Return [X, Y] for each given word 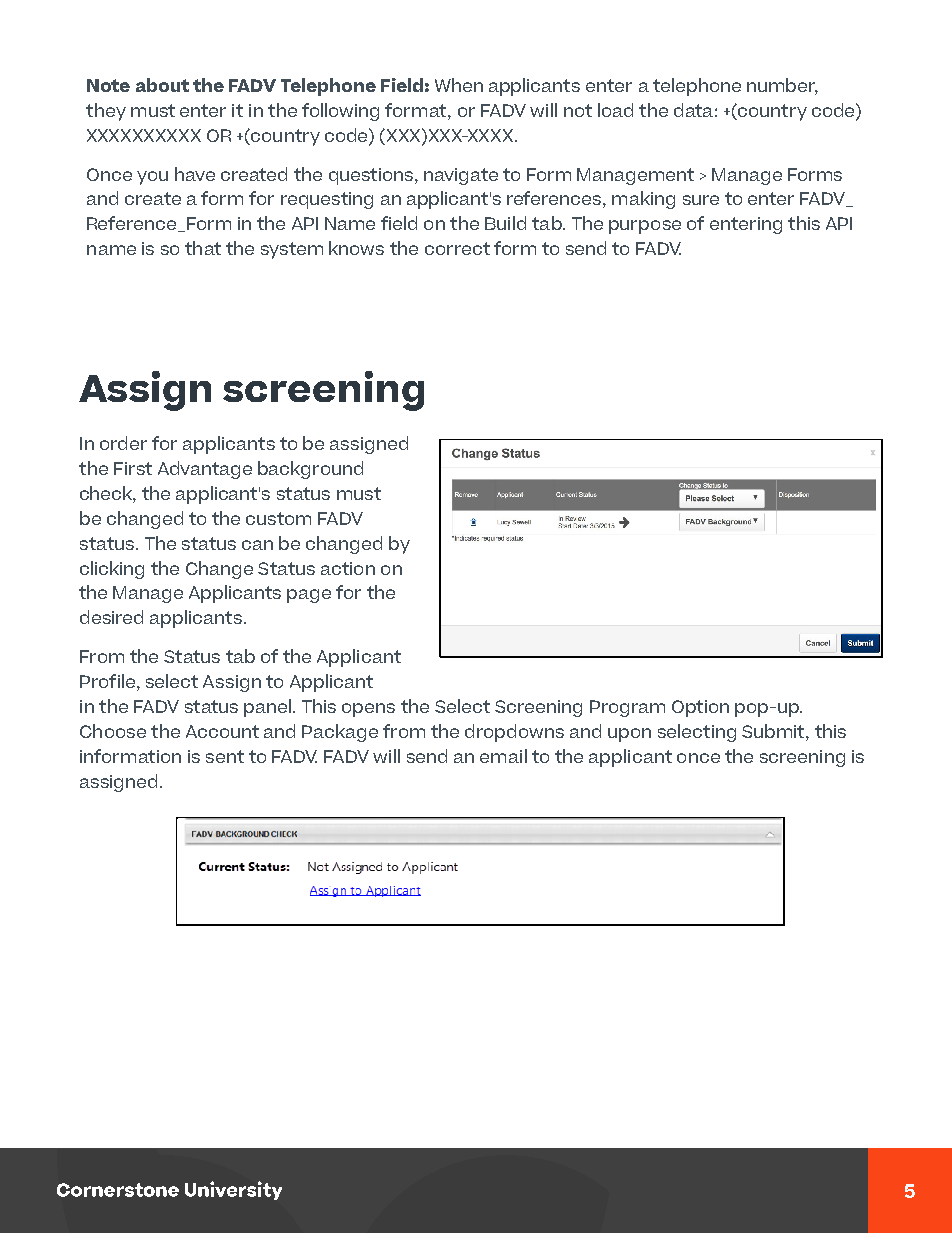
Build [505, 223]
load [615, 110]
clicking [112, 570]
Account [222, 731]
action [348, 568]
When [459, 85]
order [123, 443]
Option [700, 708]
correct [457, 248]
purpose [645, 227]
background [310, 470]
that [203, 248]
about [162, 85]
